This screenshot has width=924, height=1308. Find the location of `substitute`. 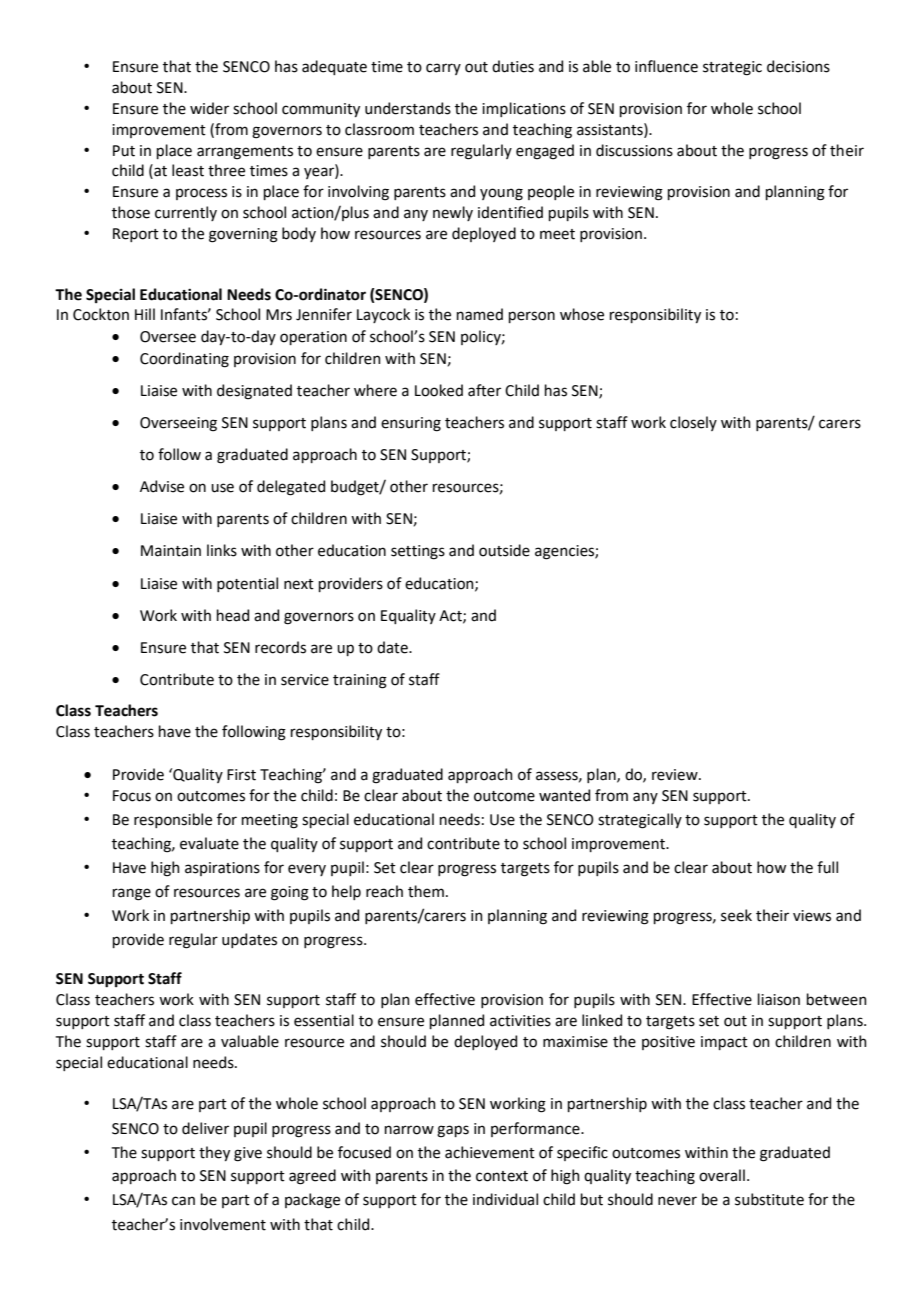

substitute is located at coordinates (769, 1199).
